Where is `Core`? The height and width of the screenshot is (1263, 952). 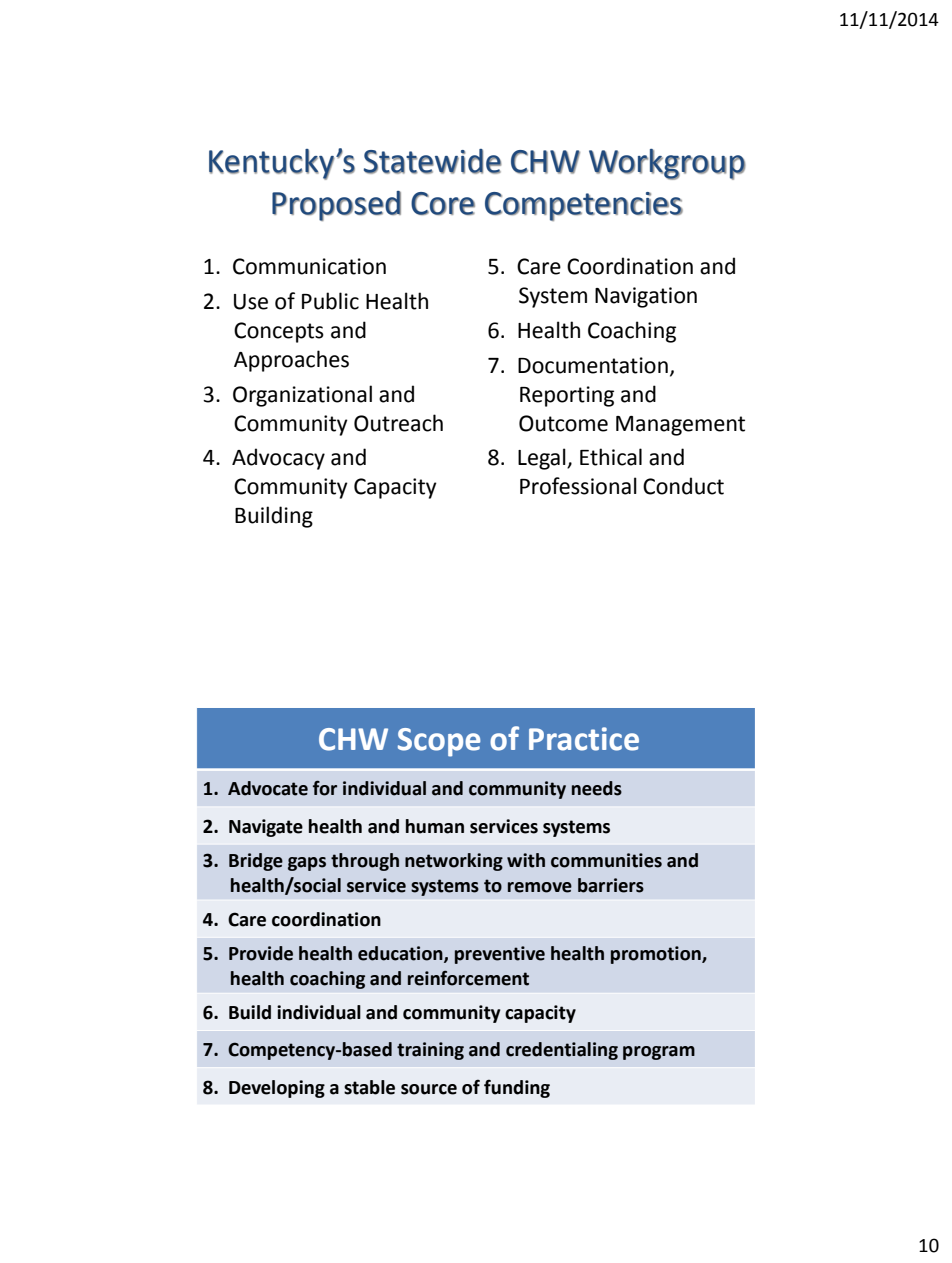
Core is located at coordinates (443, 203).
